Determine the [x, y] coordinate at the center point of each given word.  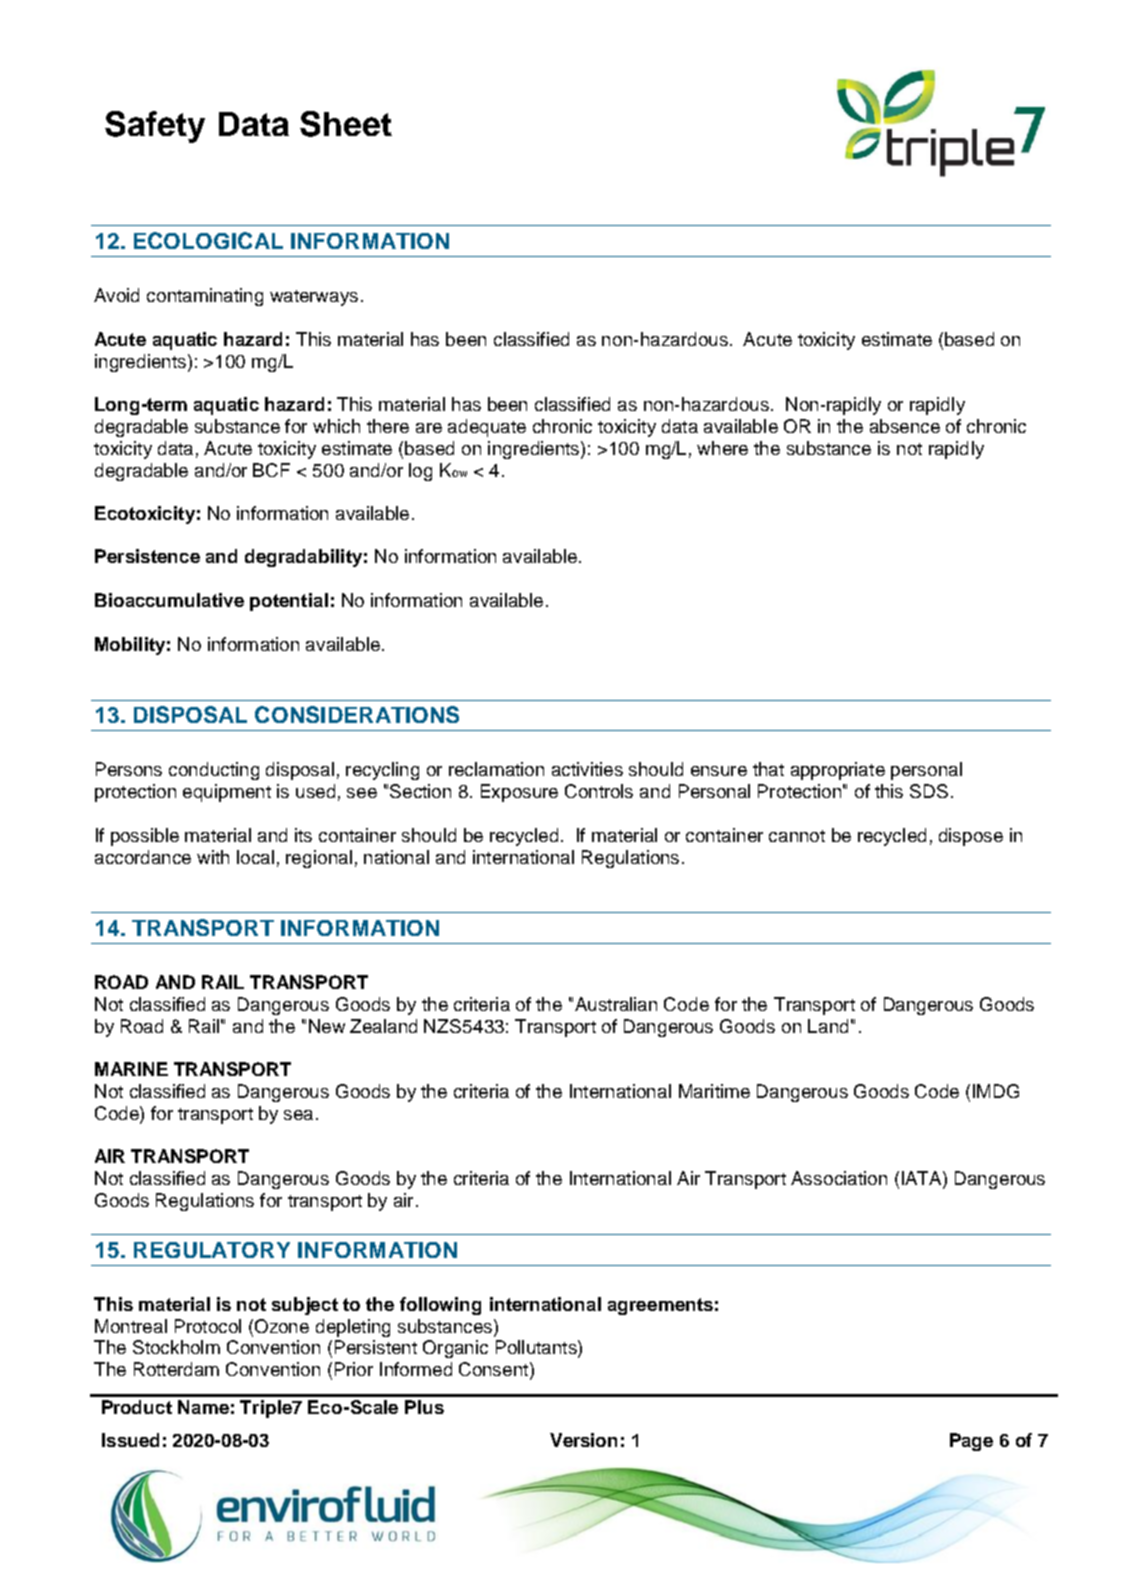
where [722, 448]
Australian [616, 1004]
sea [298, 1115]
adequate [487, 428]
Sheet [346, 124]
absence [905, 426]
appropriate [838, 771]
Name [203, 1407]
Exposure [519, 793]
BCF [271, 470]
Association [839, 1178]
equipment [227, 793]
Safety [155, 127]
